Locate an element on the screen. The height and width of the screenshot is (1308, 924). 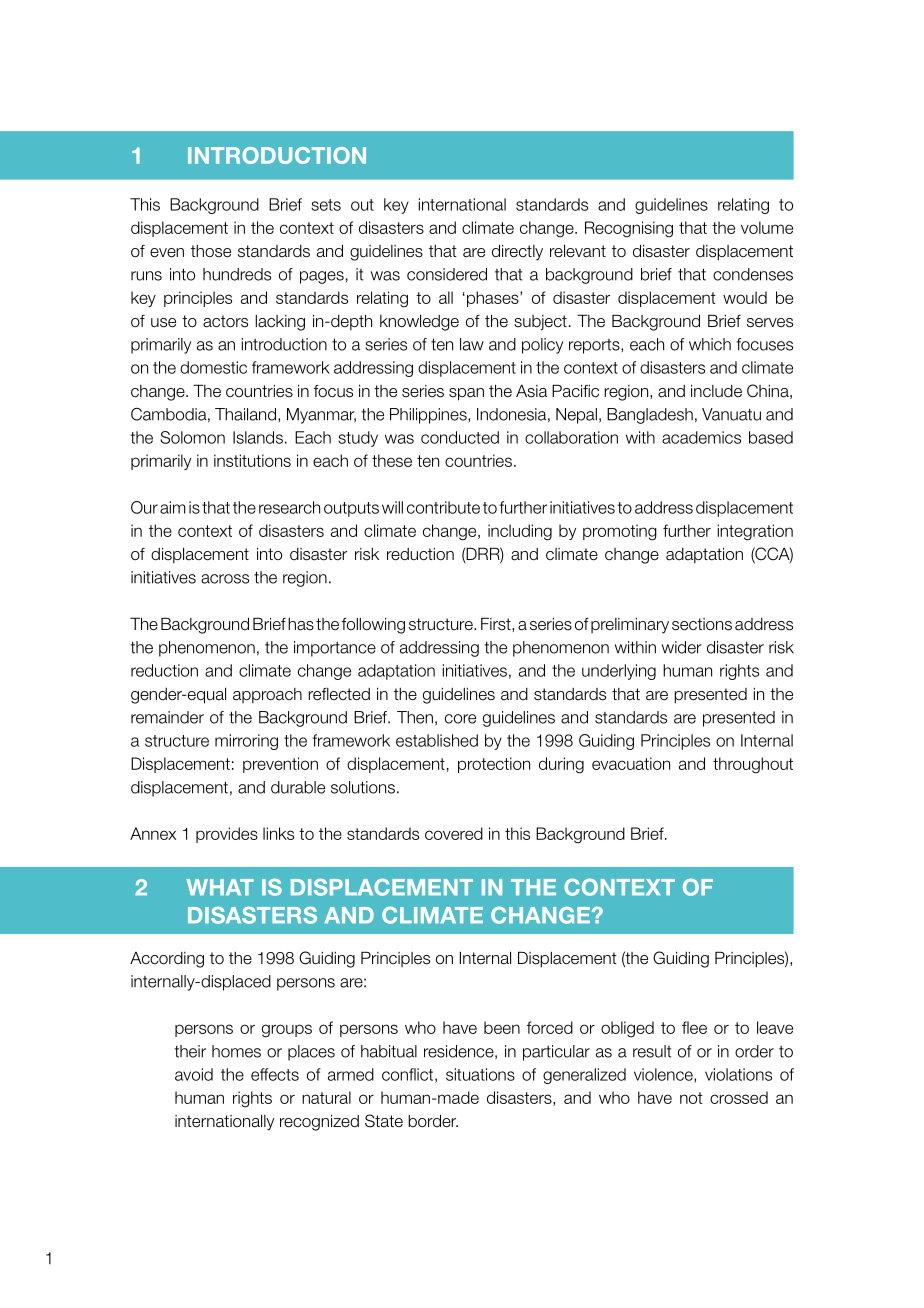
considered is located at coordinates (447, 274).
